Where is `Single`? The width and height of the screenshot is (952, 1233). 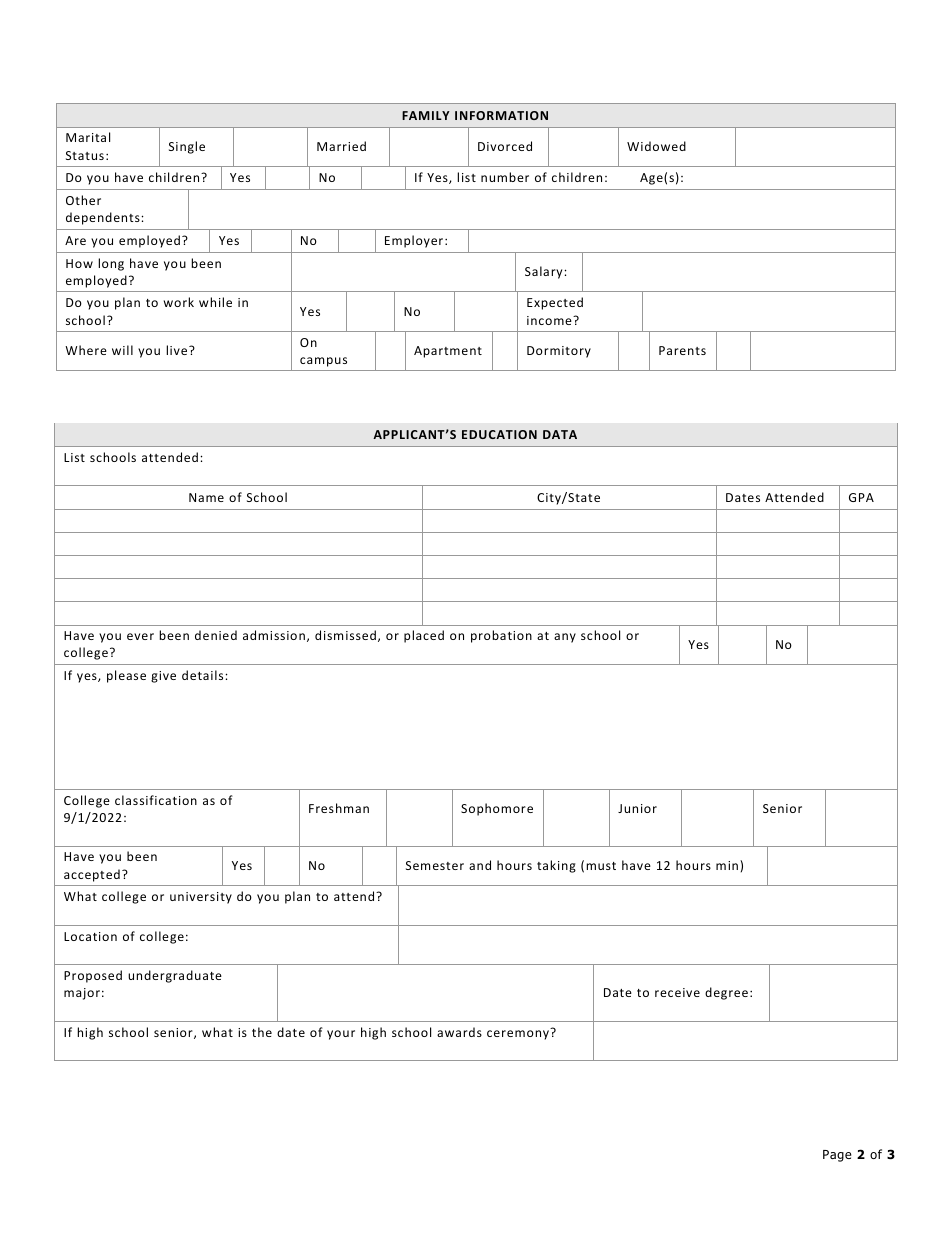
Single is located at coordinates (187, 147).
